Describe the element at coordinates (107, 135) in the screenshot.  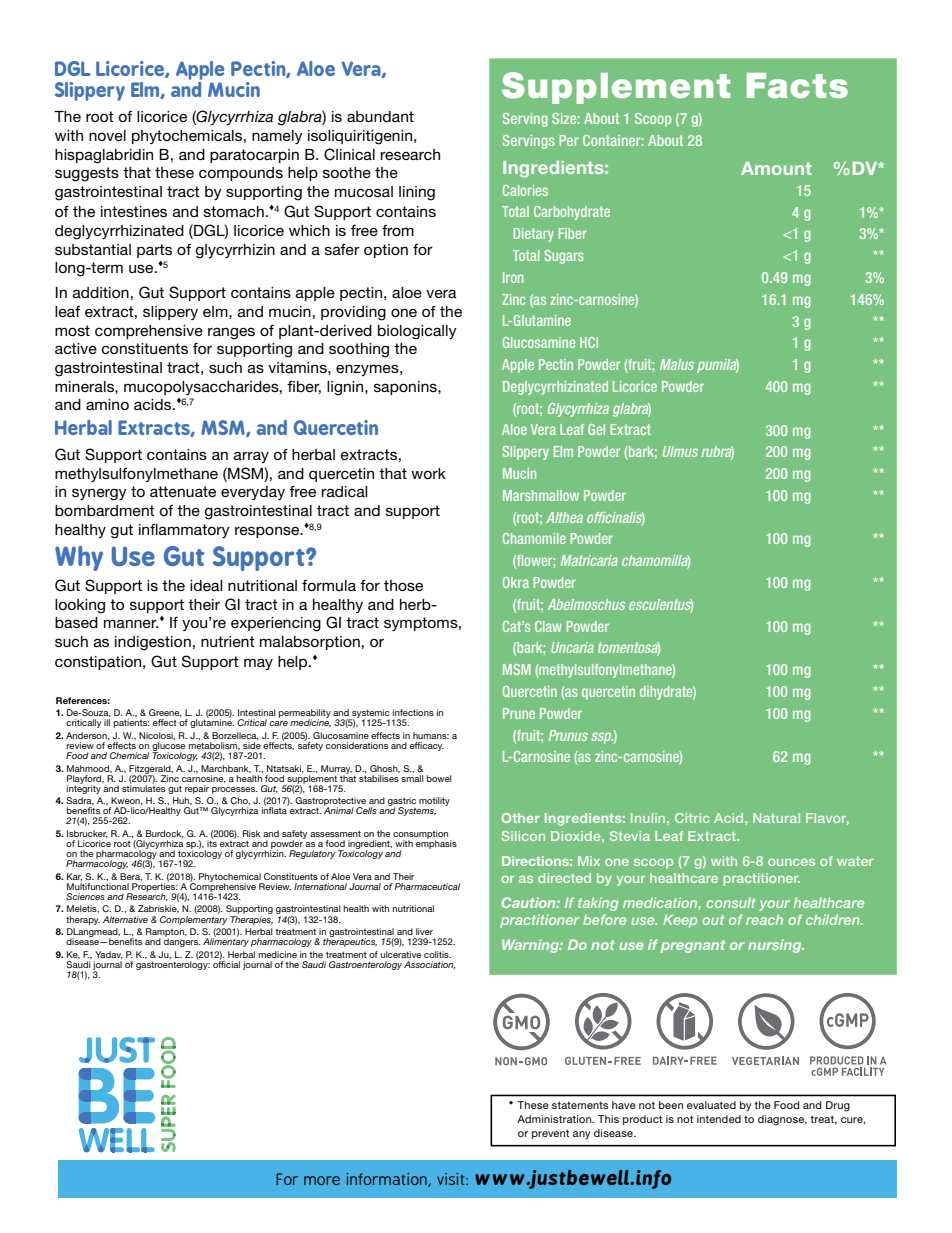
I see `novel` at that location.
